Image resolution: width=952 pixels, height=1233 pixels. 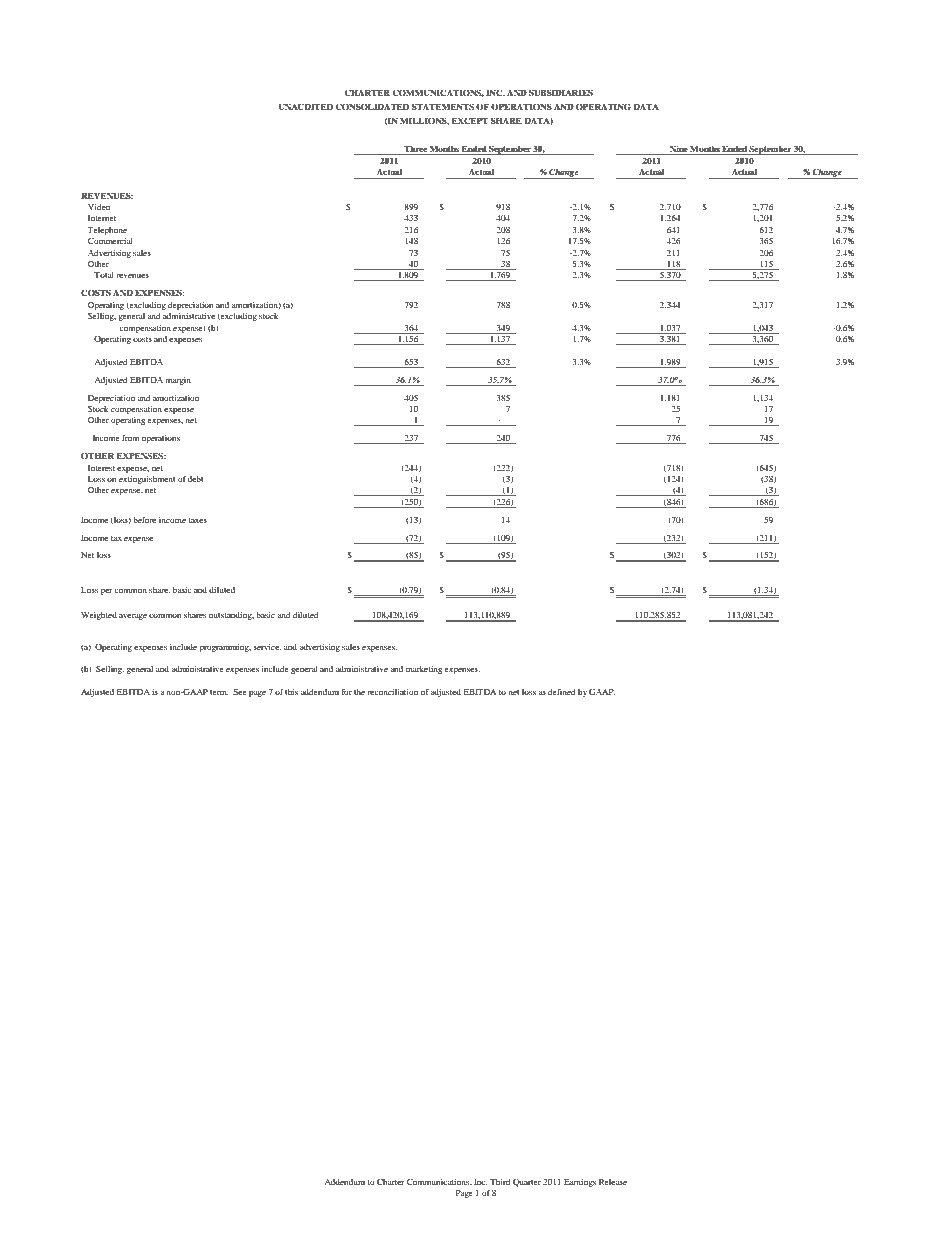 I want to click on reconciliation, so click(x=392, y=692).
